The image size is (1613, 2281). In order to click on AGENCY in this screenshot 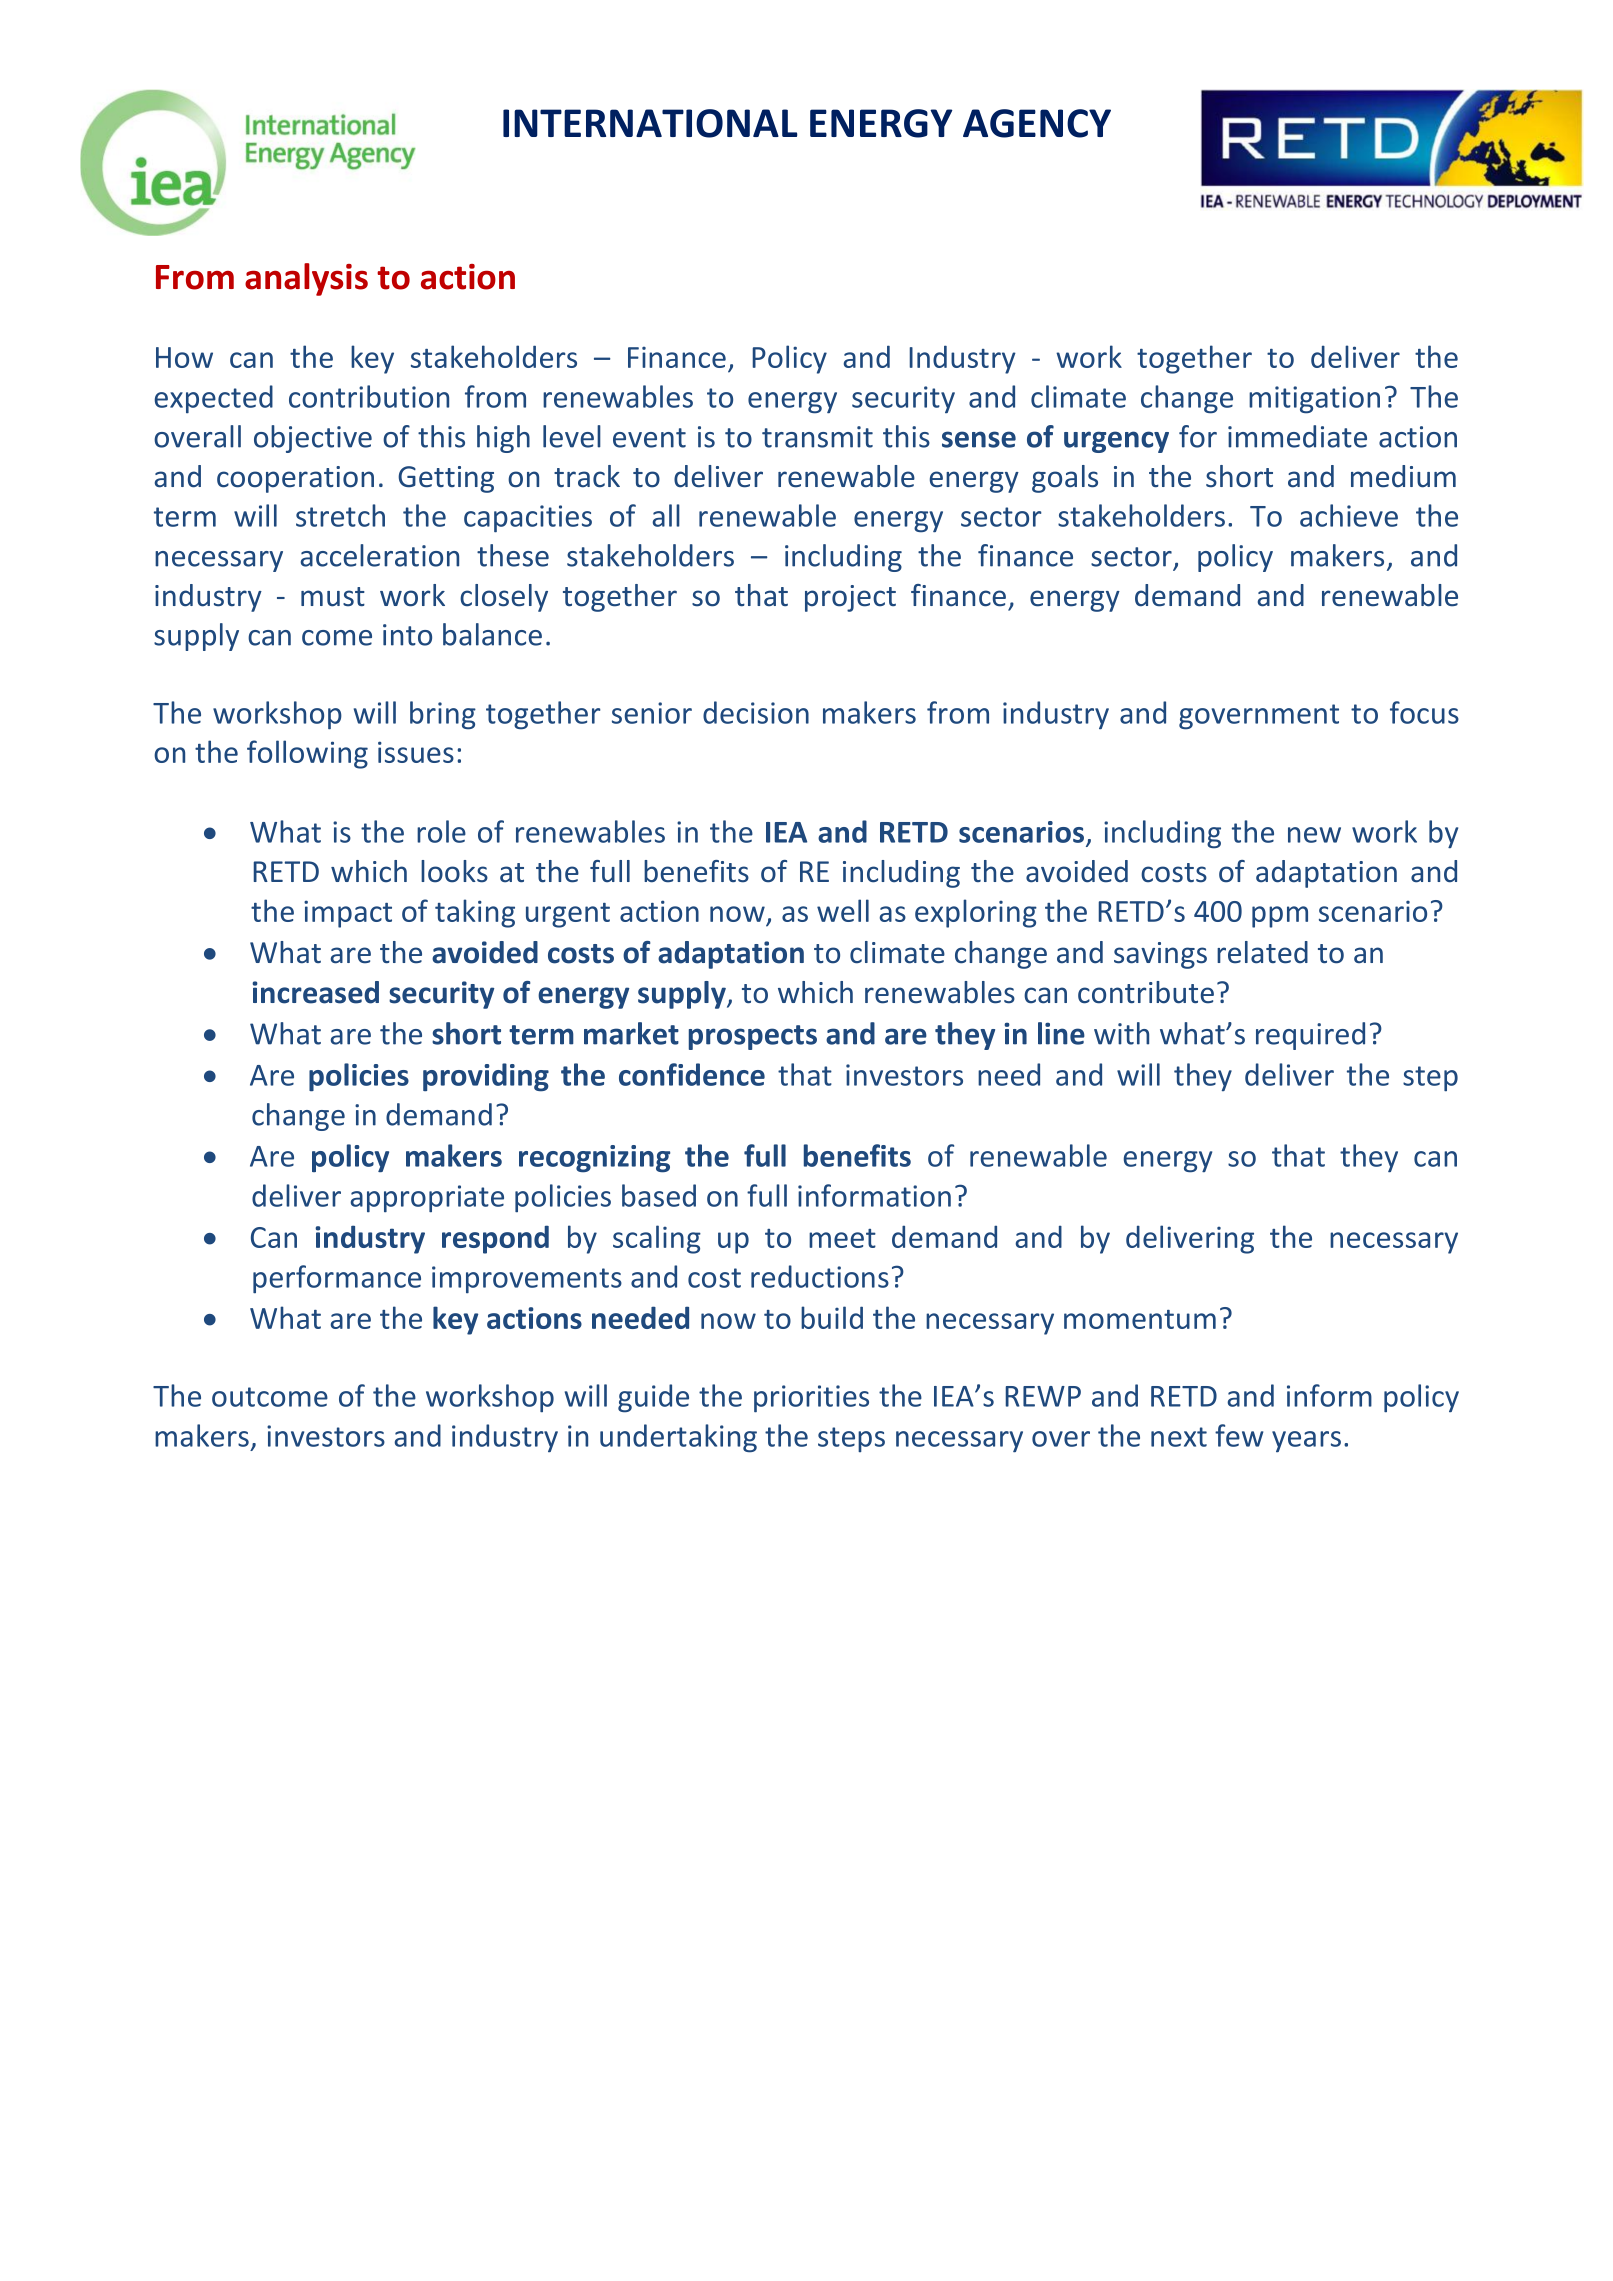, I will do `click(1037, 123)`.
